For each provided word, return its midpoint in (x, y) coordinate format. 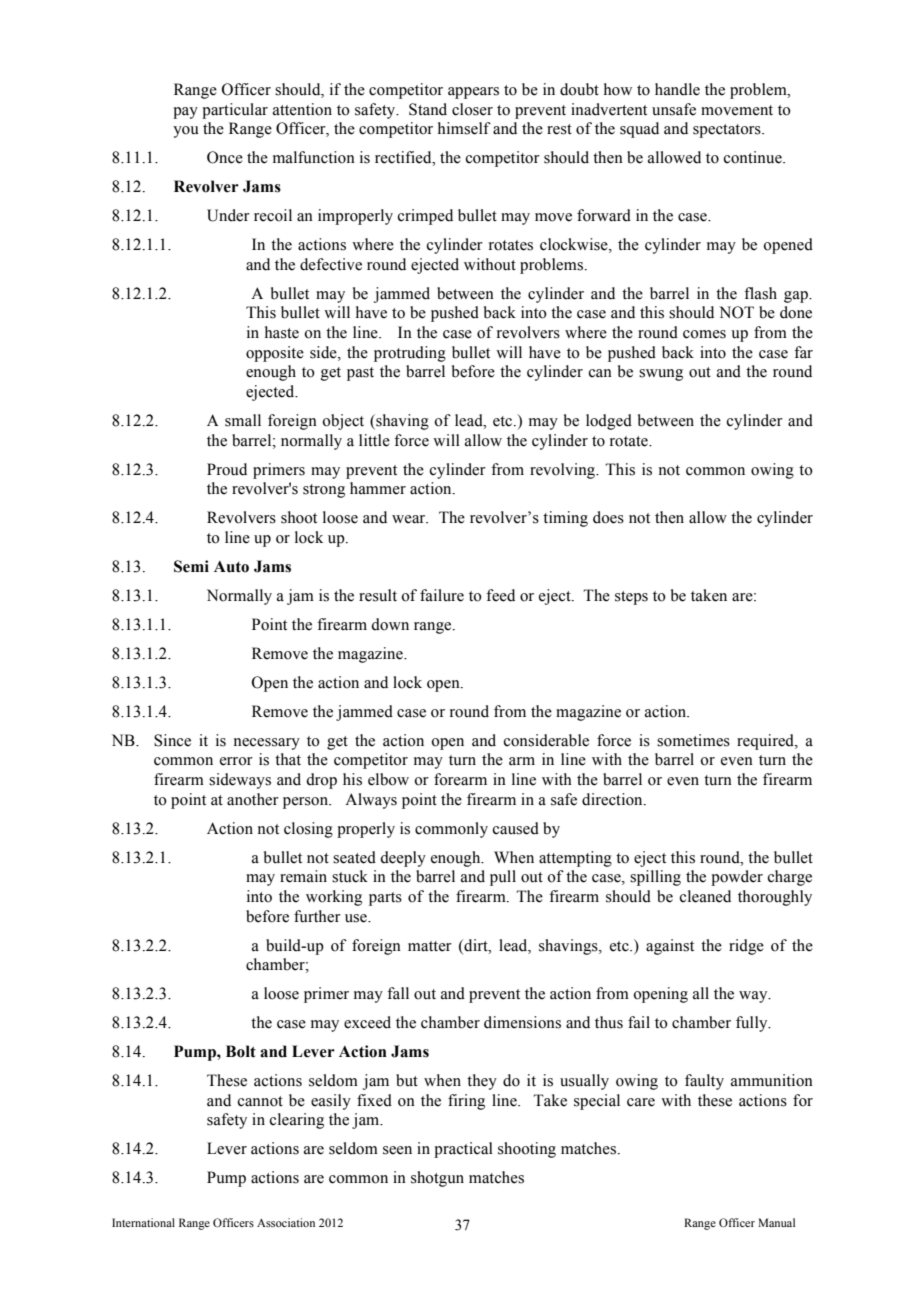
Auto (231, 567)
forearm (460, 779)
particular (235, 111)
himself (464, 128)
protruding (410, 354)
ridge (746, 947)
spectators (728, 131)
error (236, 761)
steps (631, 598)
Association (286, 1222)
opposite (275, 354)
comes (704, 334)
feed (500, 595)
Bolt (241, 1051)
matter (430, 946)
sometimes (693, 740)
